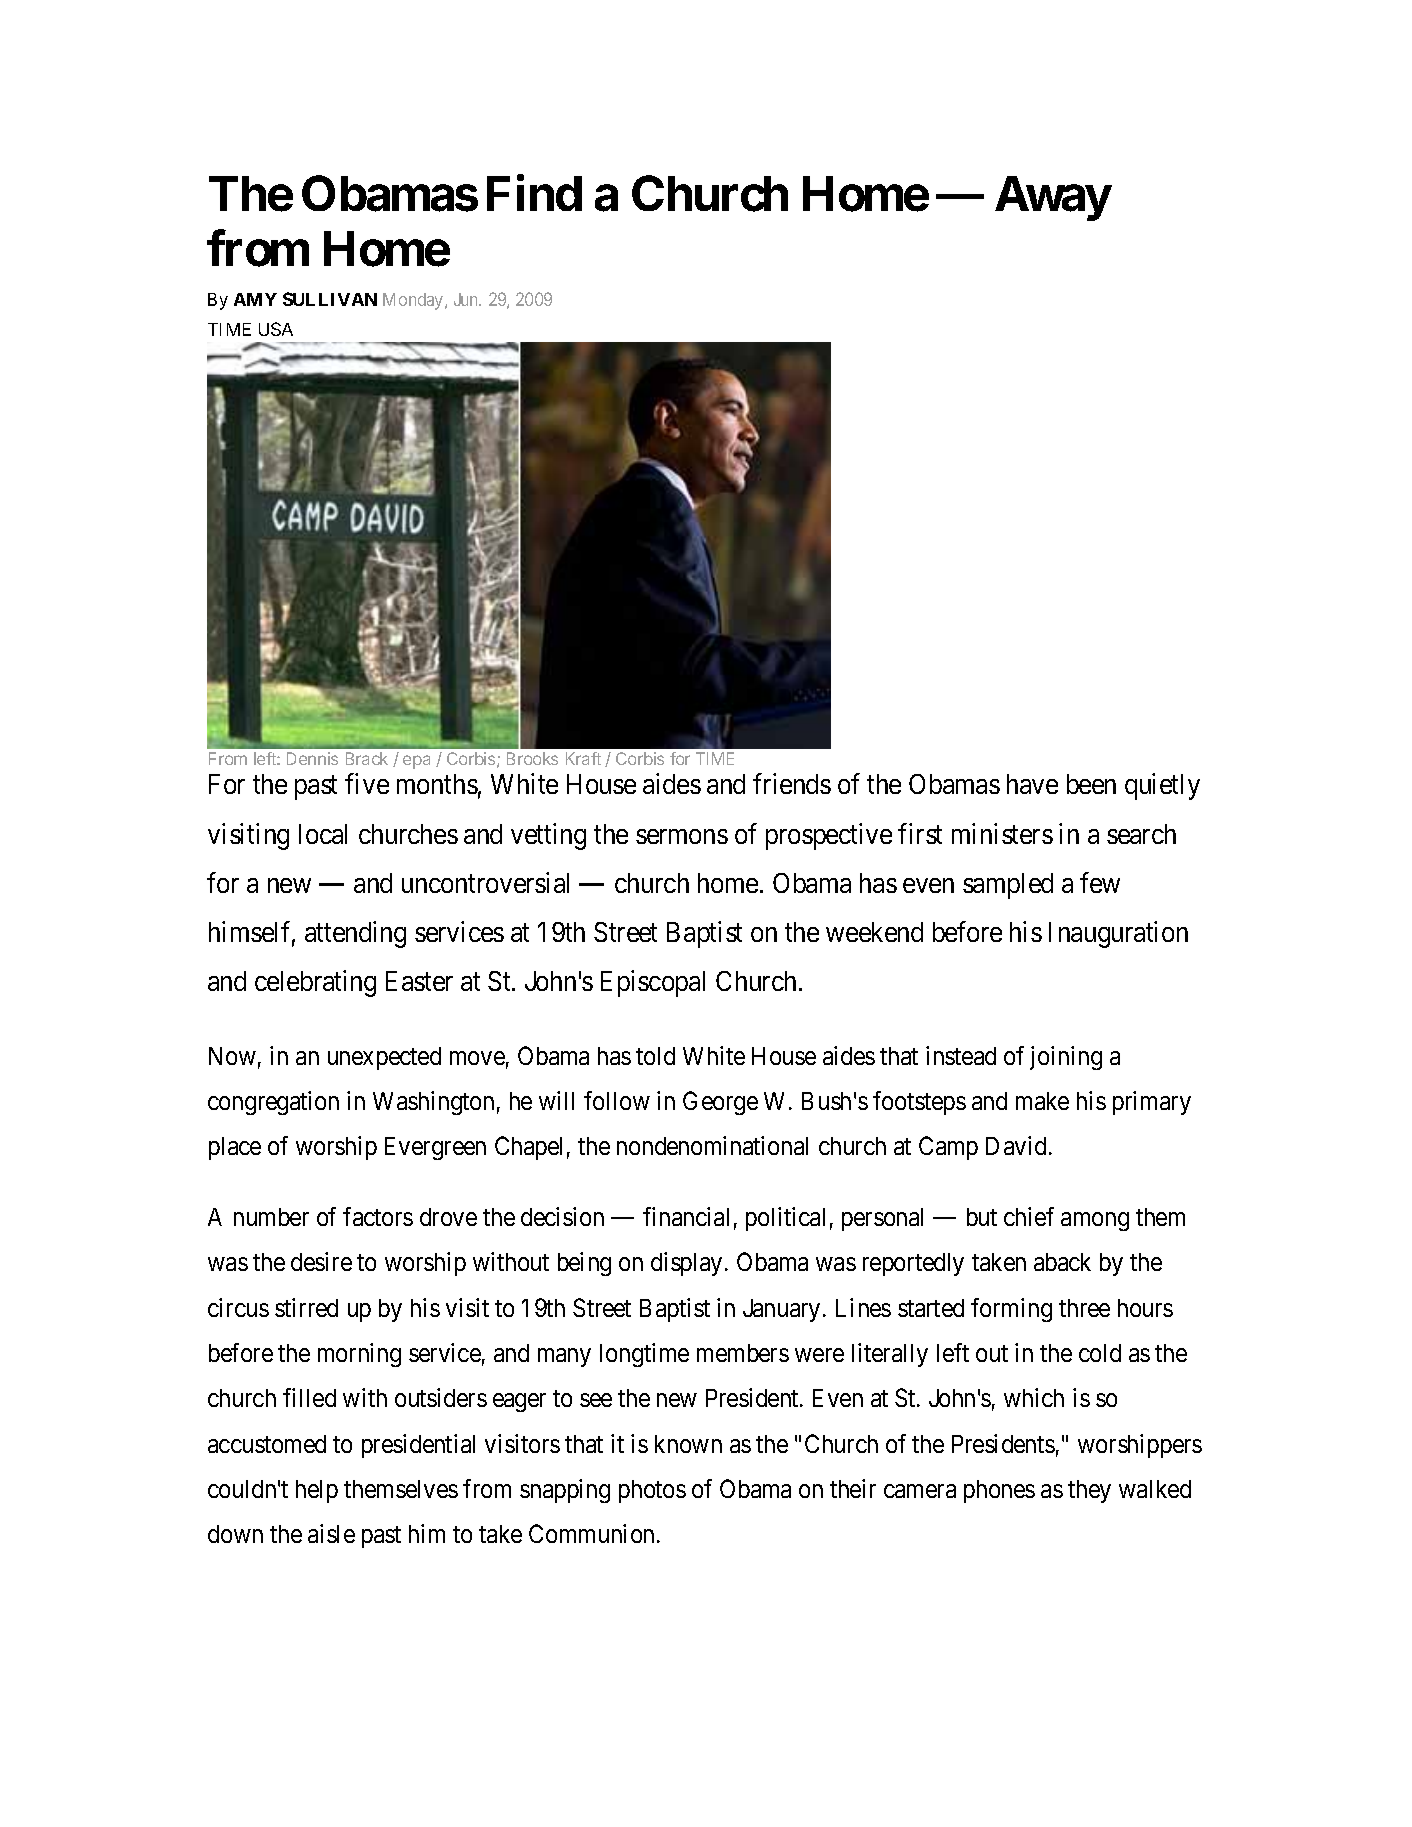  I want to click on SULLIVAN, so click(330, 299).
